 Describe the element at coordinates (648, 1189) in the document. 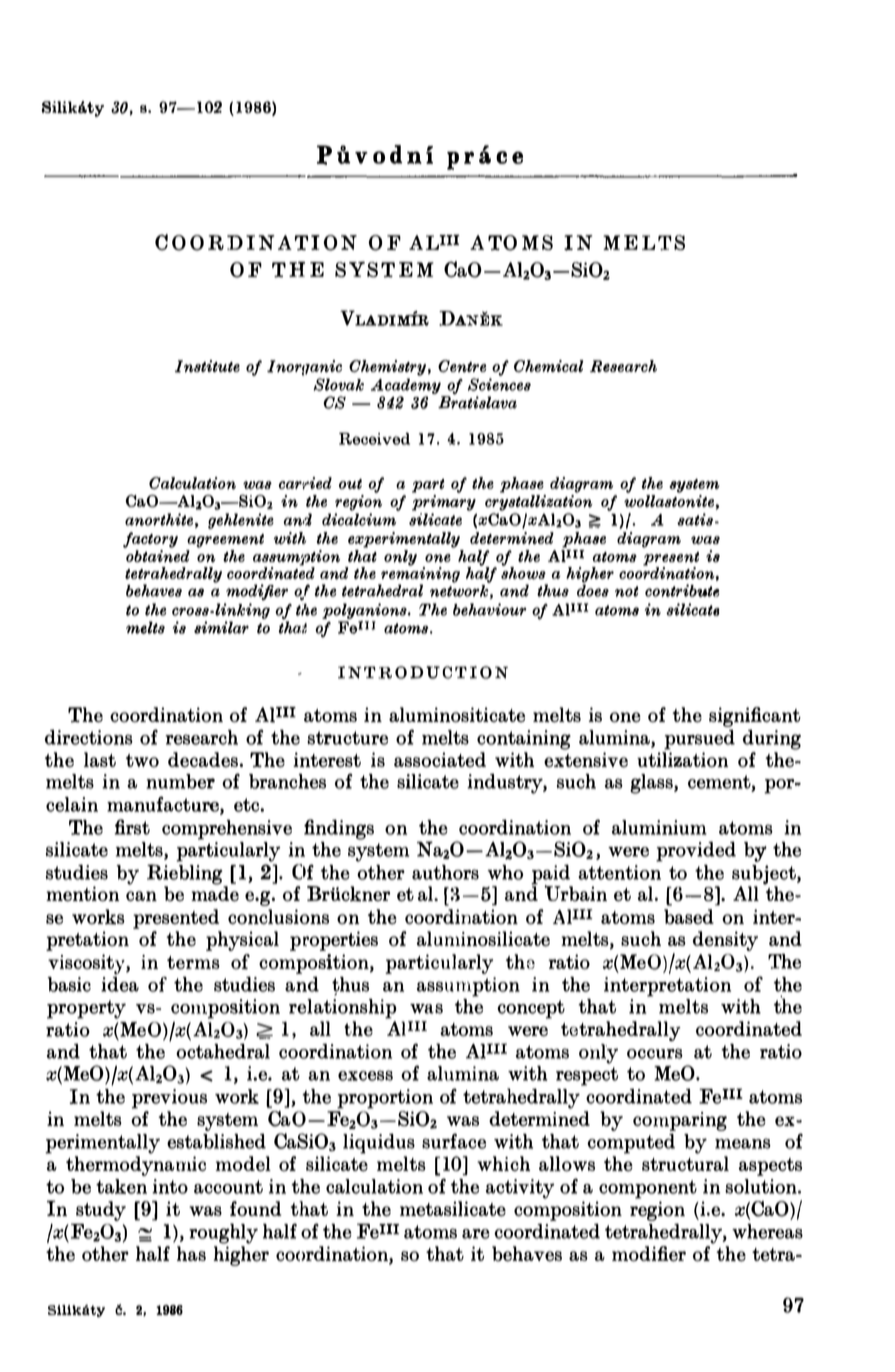

I see `component` at that location.
